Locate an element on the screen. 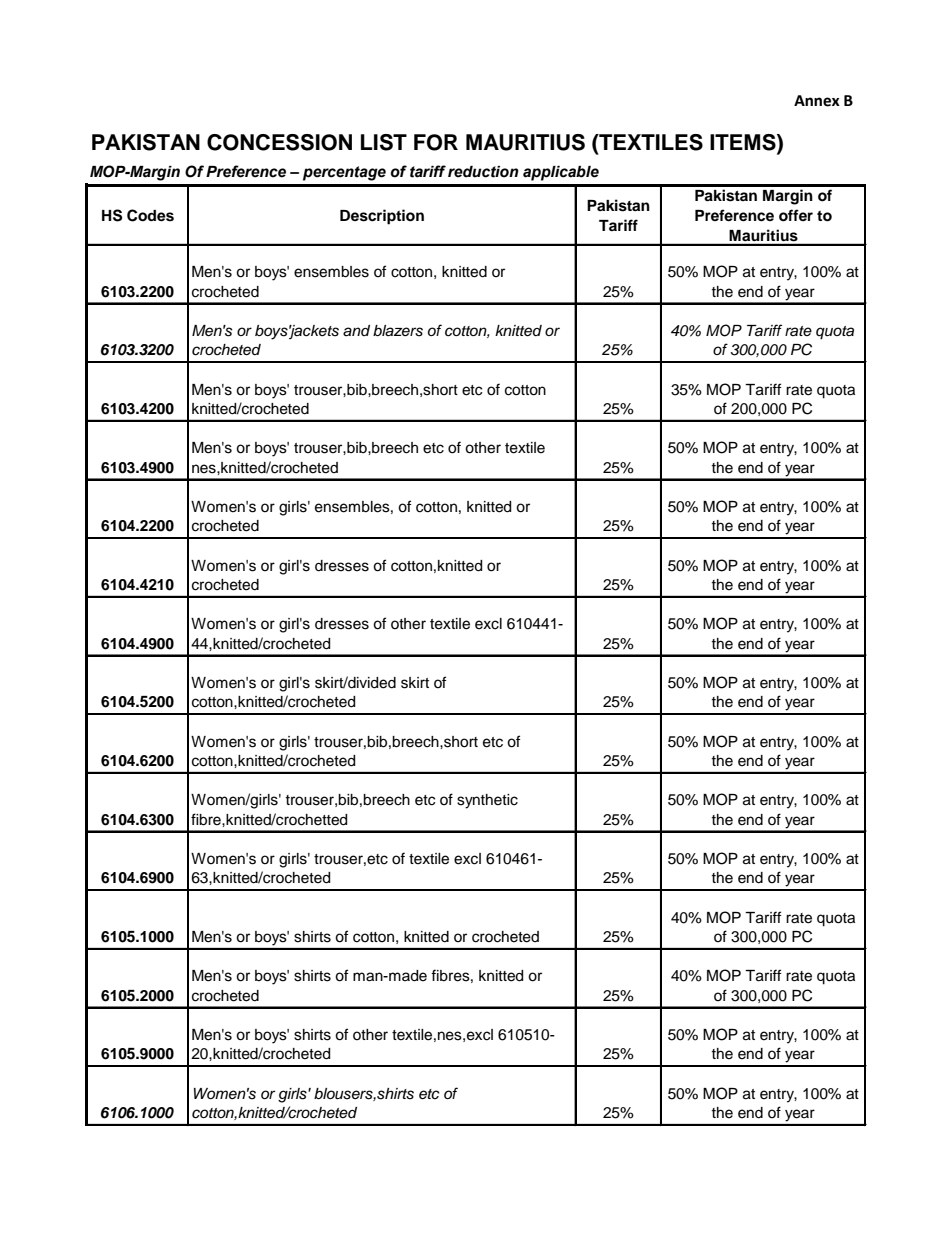 The image size is (952, 1233). ITEMS is located at coordinates (744, 143).
